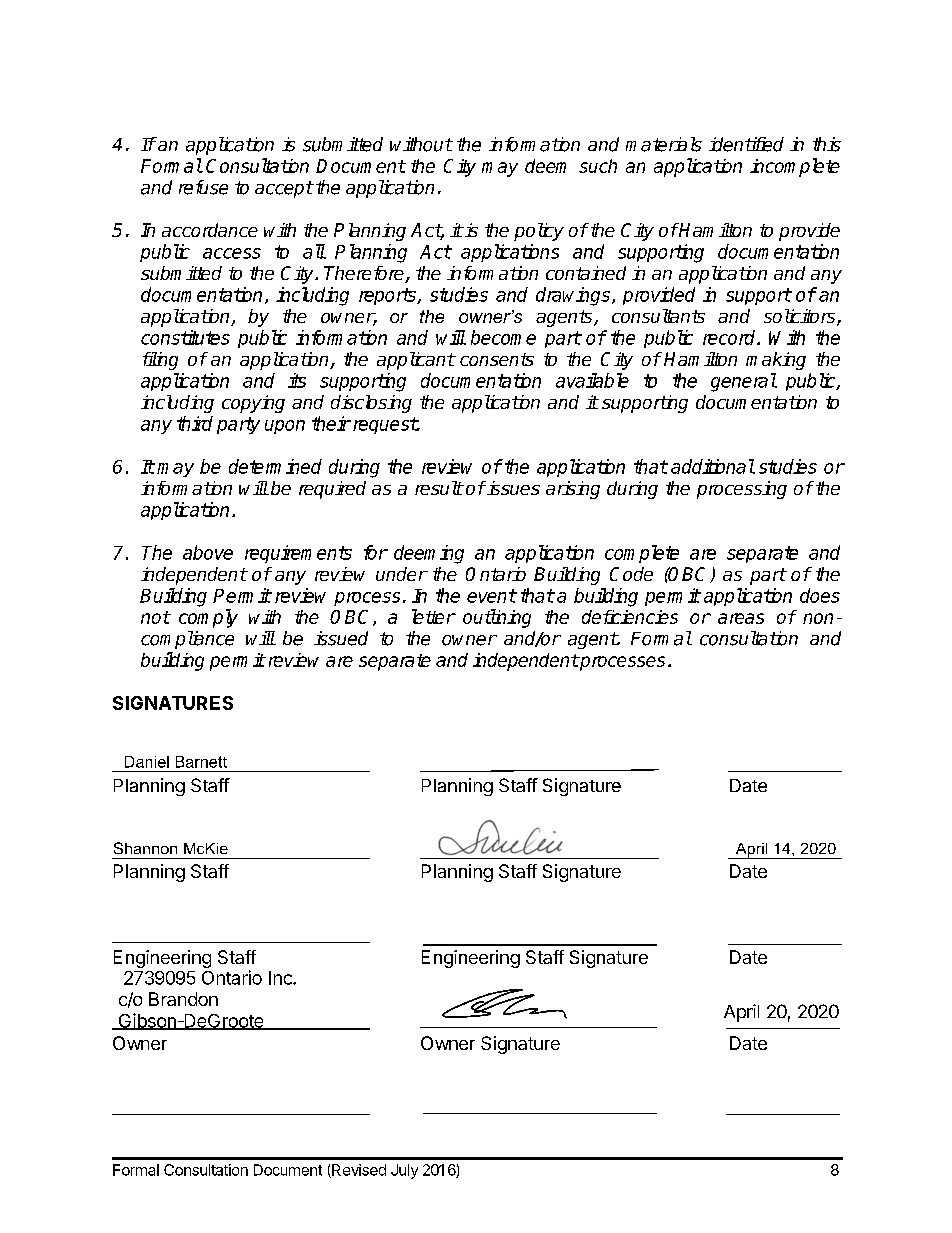 The height and width of the screenshot is (1233, 952). Describe the element at coordinates (203, 187) in the screenshot. I see `refuse` at that location.
